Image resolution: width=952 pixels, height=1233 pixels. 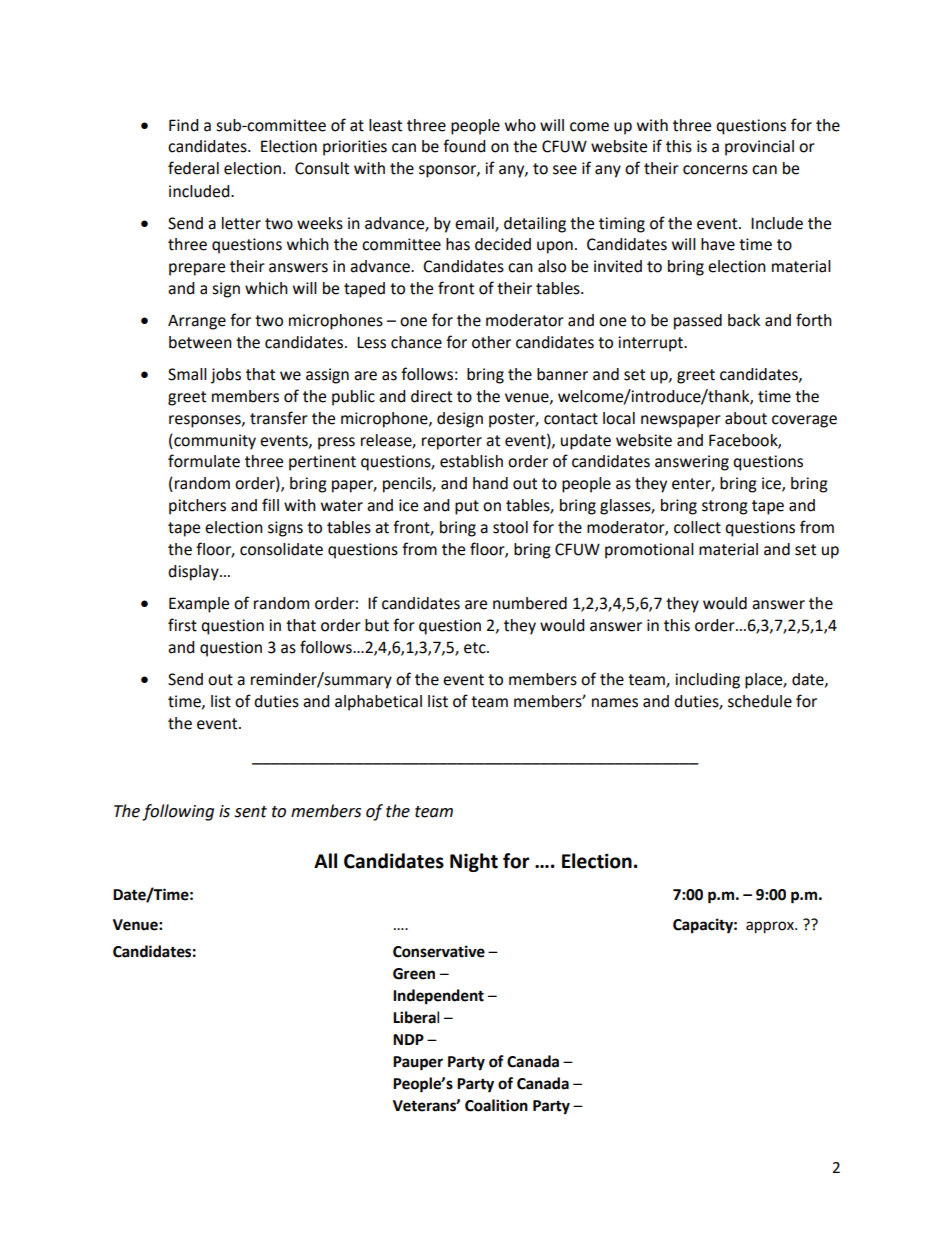 What do you see at coordinates (759, 148) in the screenshot?
I see `provincial` at bounding box center [759, 148].
